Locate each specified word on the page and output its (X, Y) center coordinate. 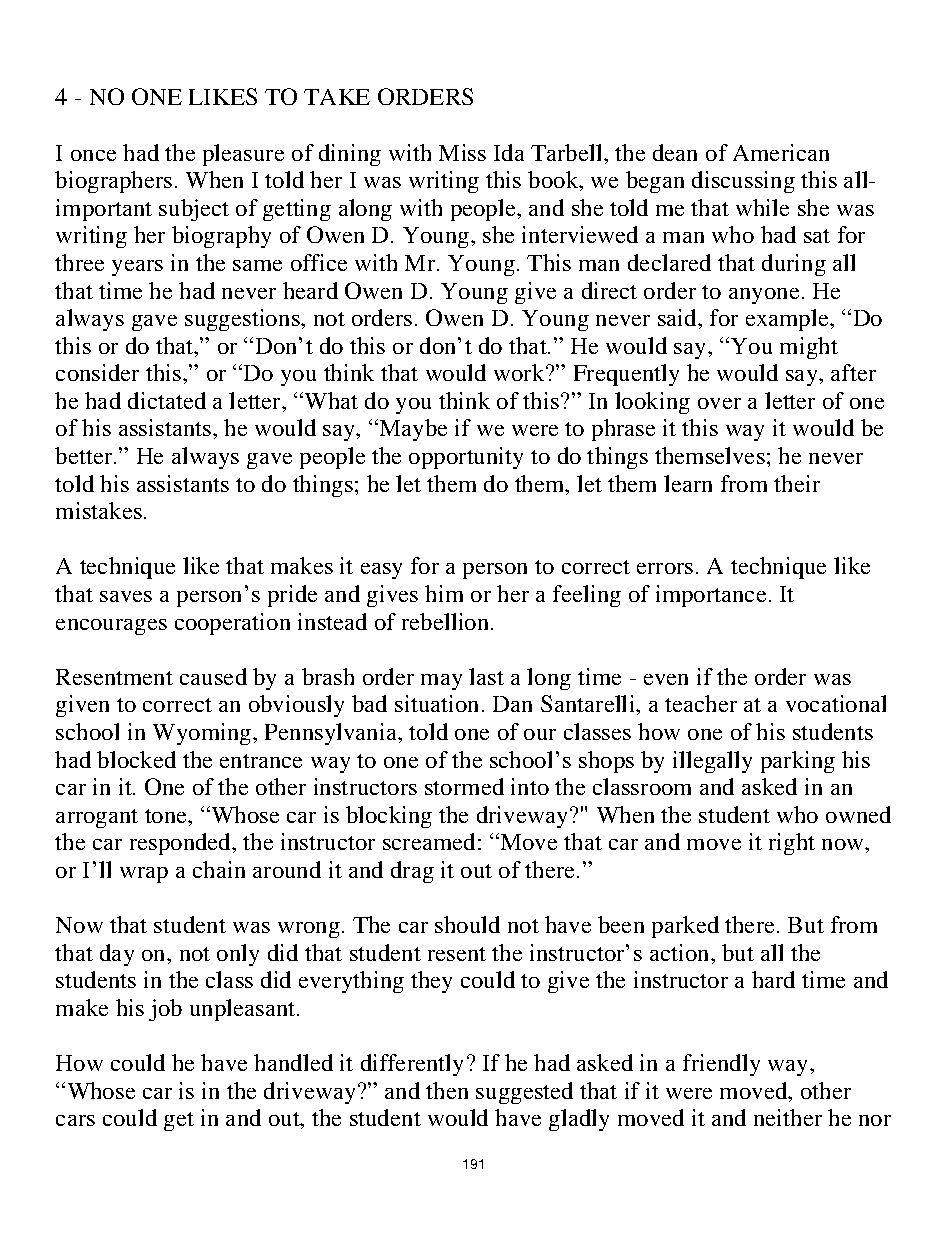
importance (711, 596)
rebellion (447, 621)
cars (75, 1120)
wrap (144, 875)
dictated (167, 400)
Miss (462, 152)
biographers (113, 182)
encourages (111, 627)
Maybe (412, 430)
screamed (429, 841)
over (719, 403)
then (447, 1090)
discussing (743, 182)
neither (788, 1117)
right (792, 844)
